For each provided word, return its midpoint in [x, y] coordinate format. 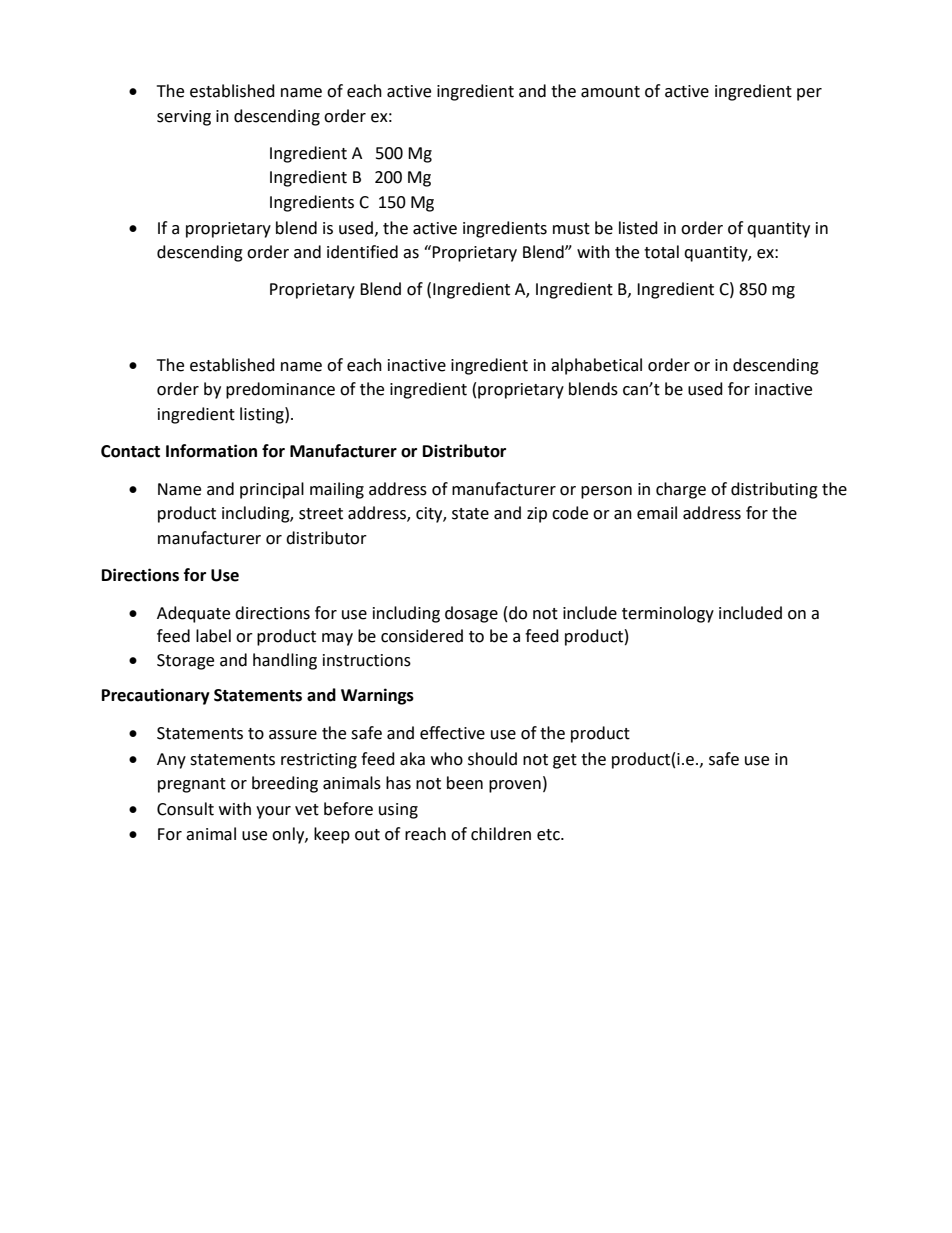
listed [638, 228]
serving [184, 118]
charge [681, 490]
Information [211, 451]
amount [610, 92]
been [465, 783]
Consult [185, 809]
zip [537, 515]
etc [549, 835]
